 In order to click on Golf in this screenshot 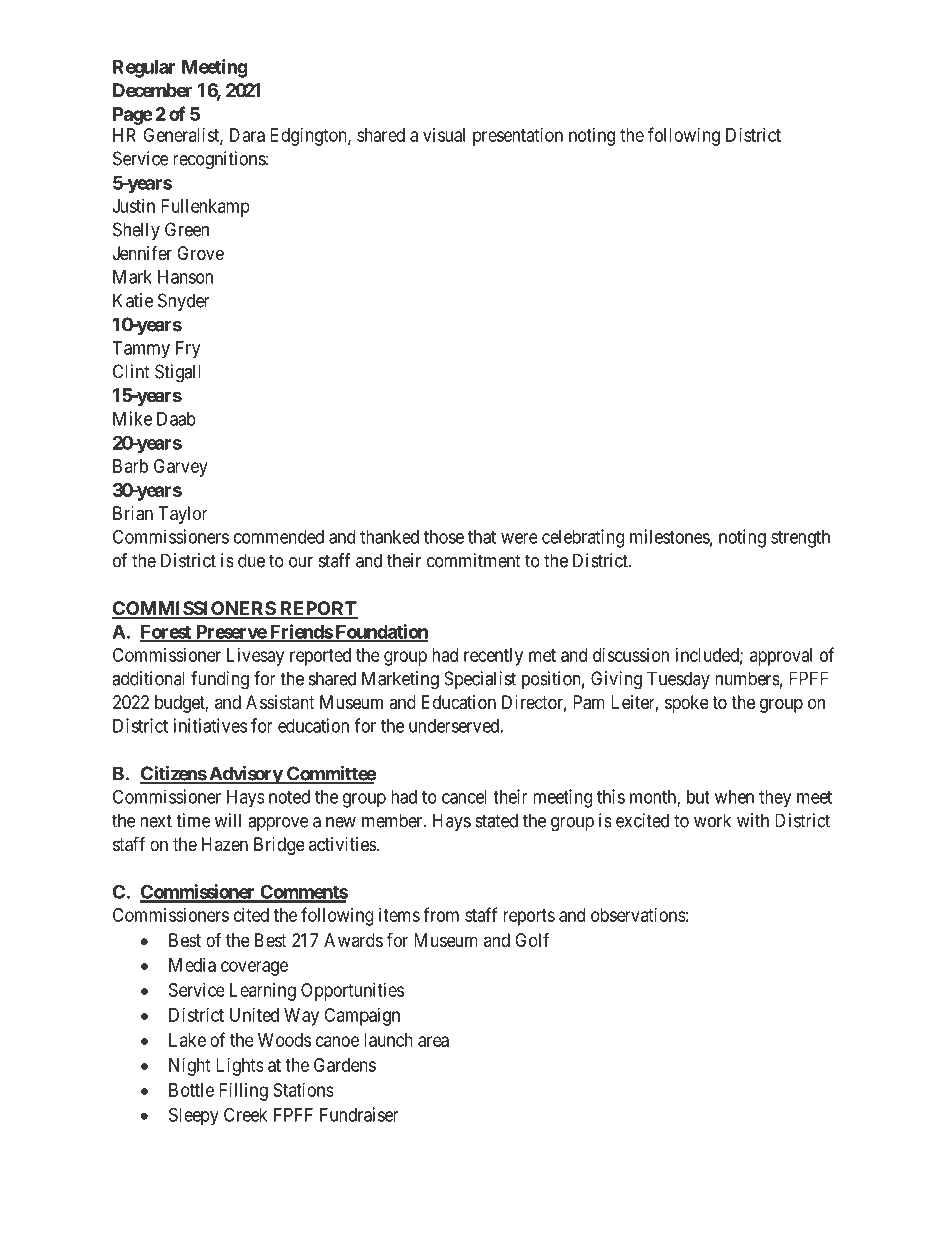, I will do `click(532, 939)`.
